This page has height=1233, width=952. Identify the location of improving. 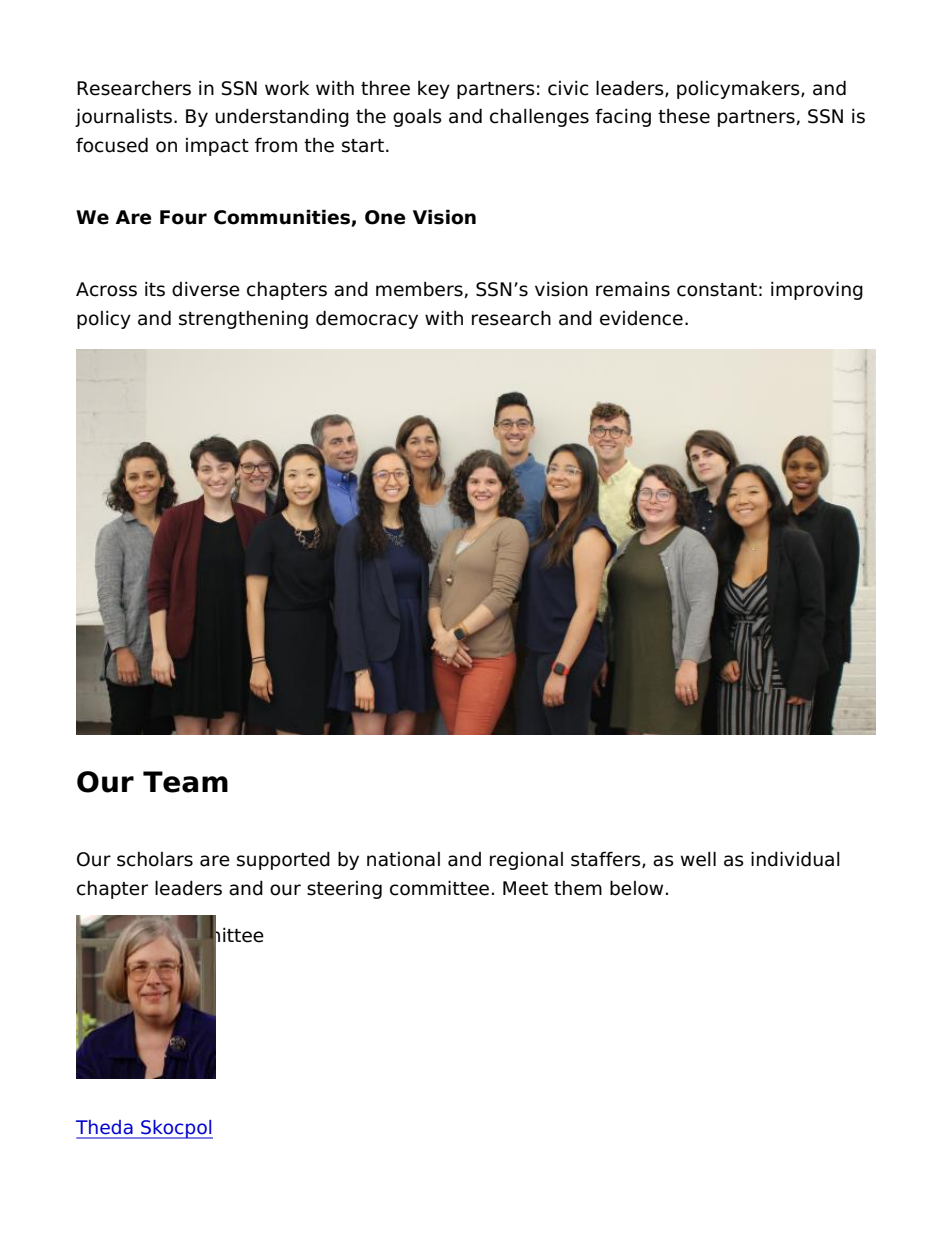
(817, 290).
